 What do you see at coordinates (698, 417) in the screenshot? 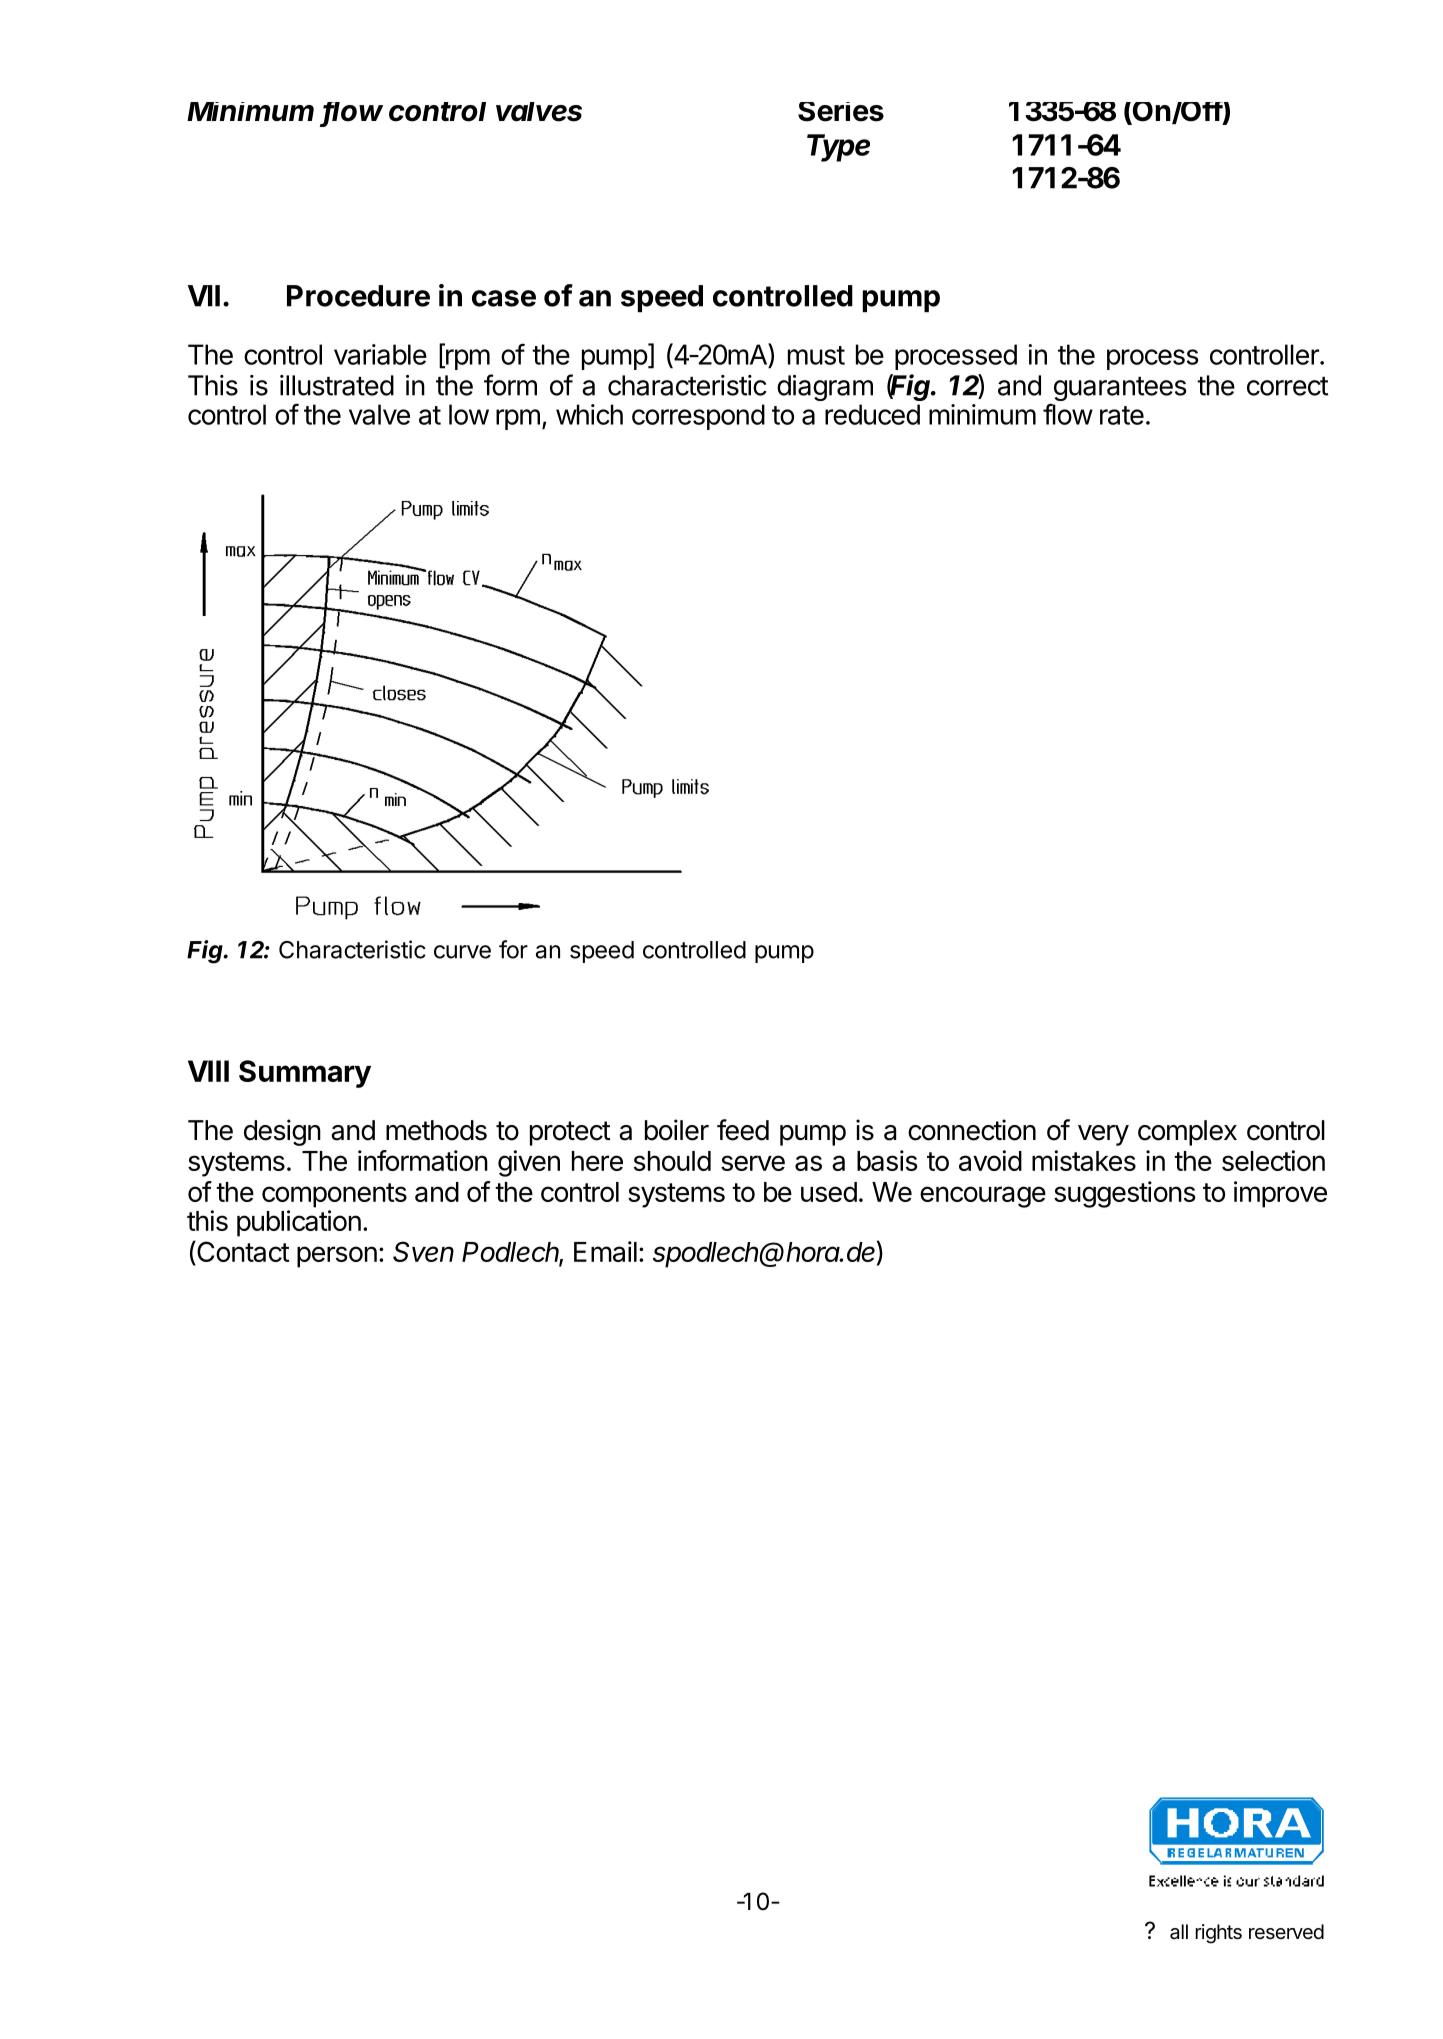
I see `correspond` at bounding box center [698, 417].
